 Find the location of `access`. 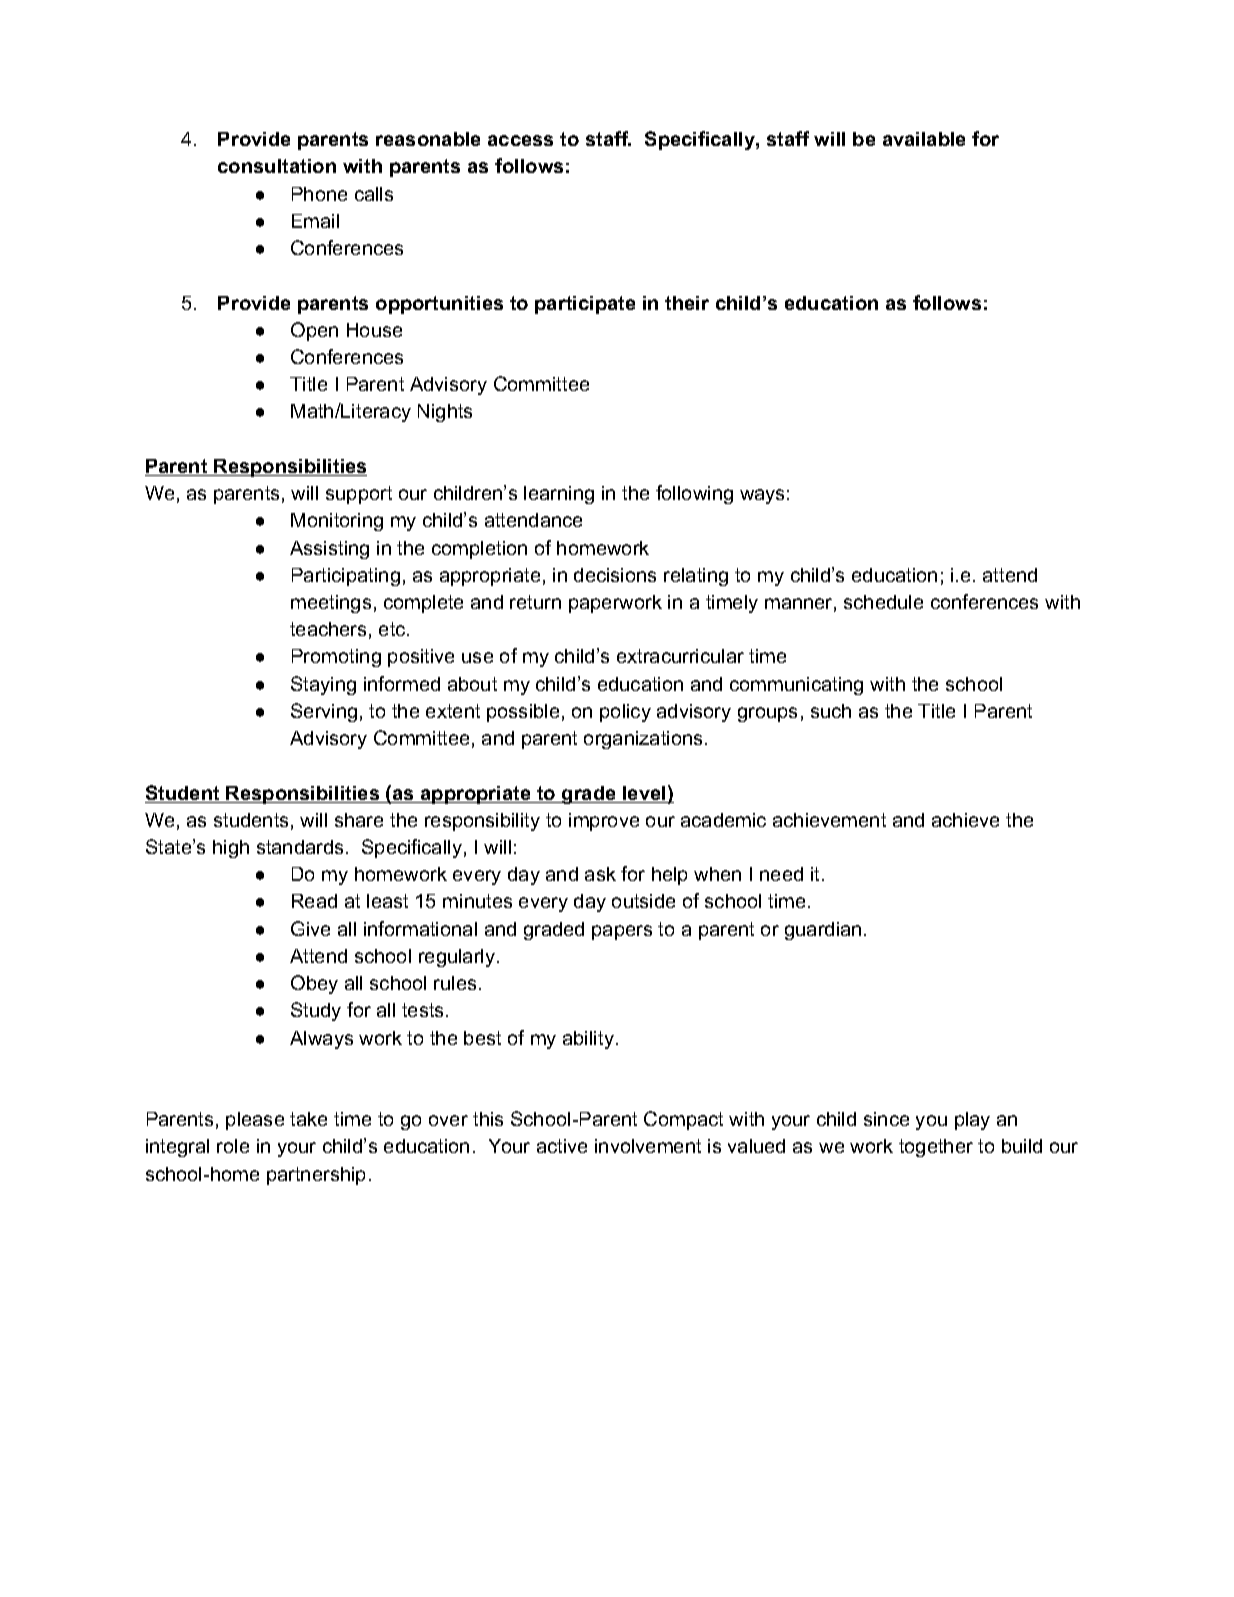

access is located at coordinates (520, 140).
